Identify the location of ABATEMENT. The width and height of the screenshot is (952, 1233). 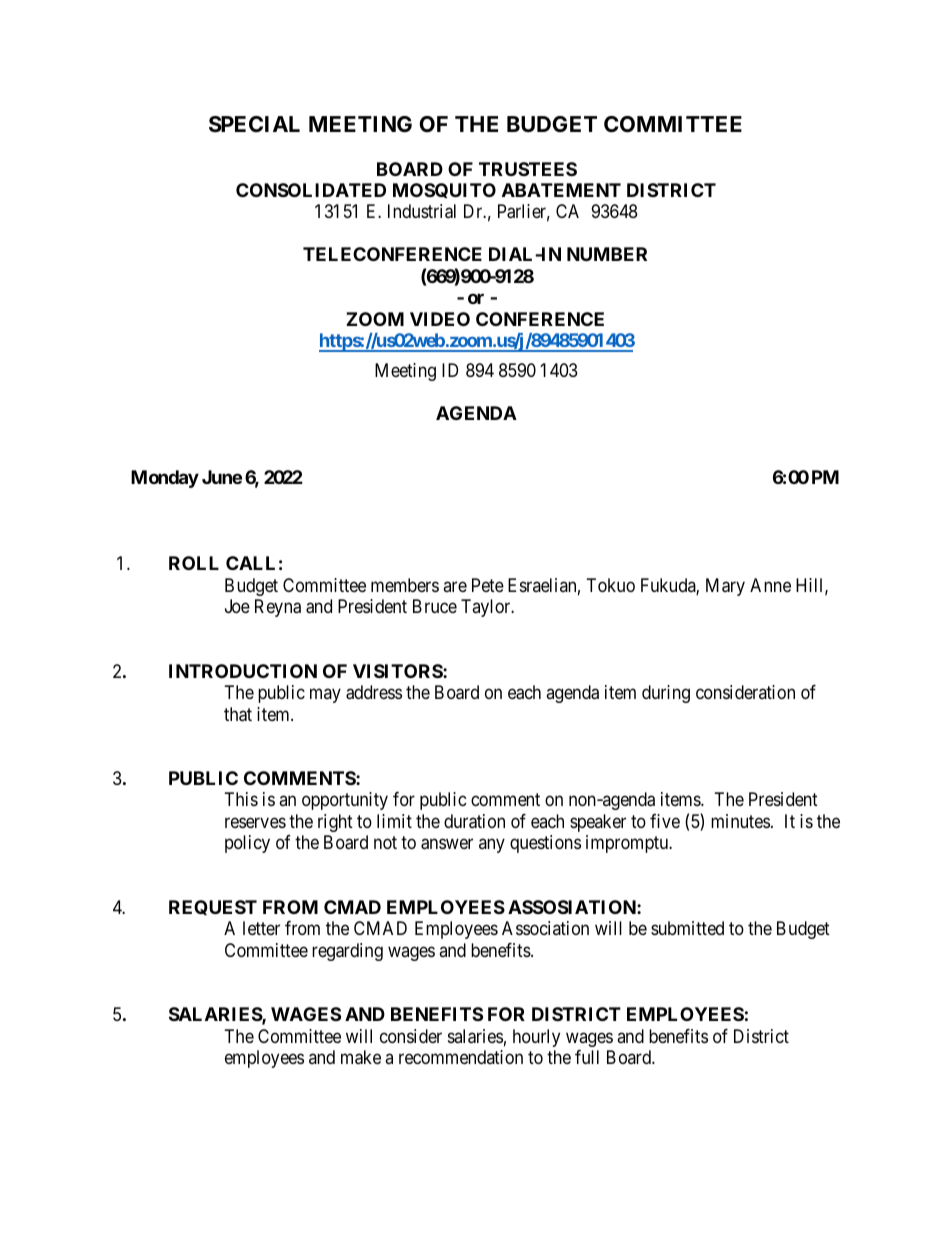
(561, 190).
